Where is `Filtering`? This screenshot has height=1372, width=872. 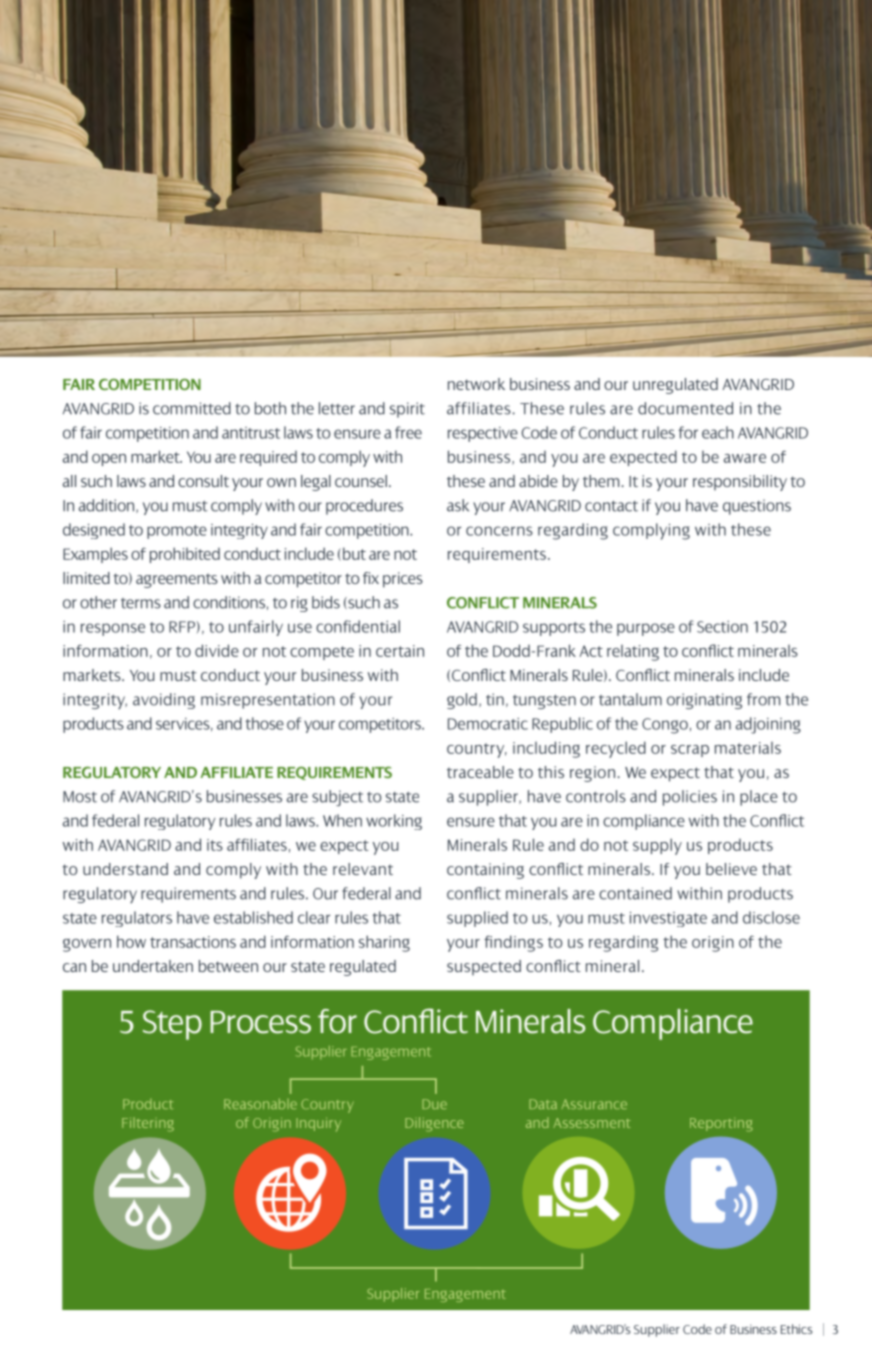
Filtering is located at coordinates (148, 1124).
